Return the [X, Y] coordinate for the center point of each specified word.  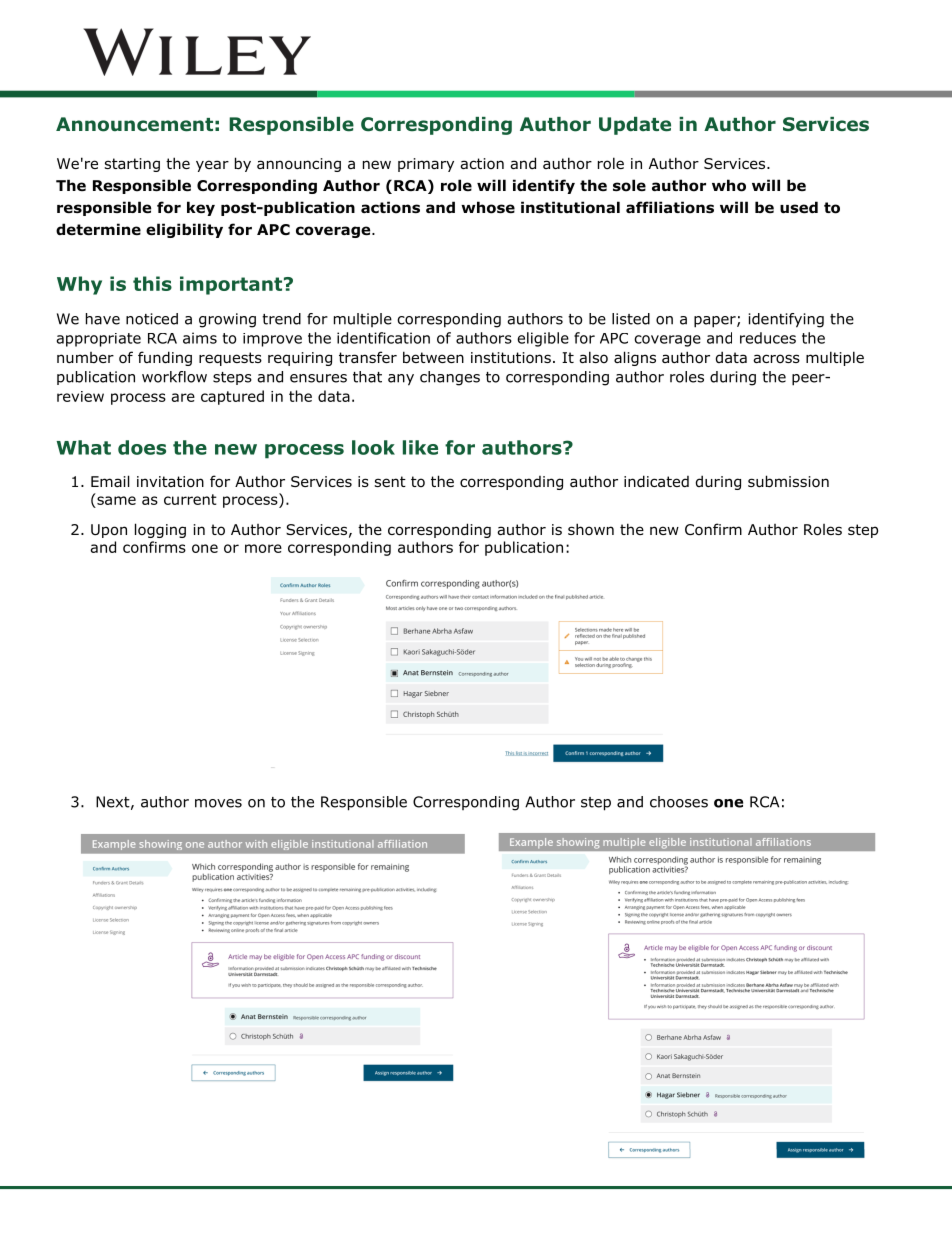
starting [132, 165]
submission [788, 481]
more [263, 548]
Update [635, 126]
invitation [170, 482]
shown [591, 529]
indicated [656, 481]
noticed [152, 319]
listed [631, 319]
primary [426, 165]
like [420, 447]
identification [383, 338]
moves [218, 803]
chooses [679, 802]
